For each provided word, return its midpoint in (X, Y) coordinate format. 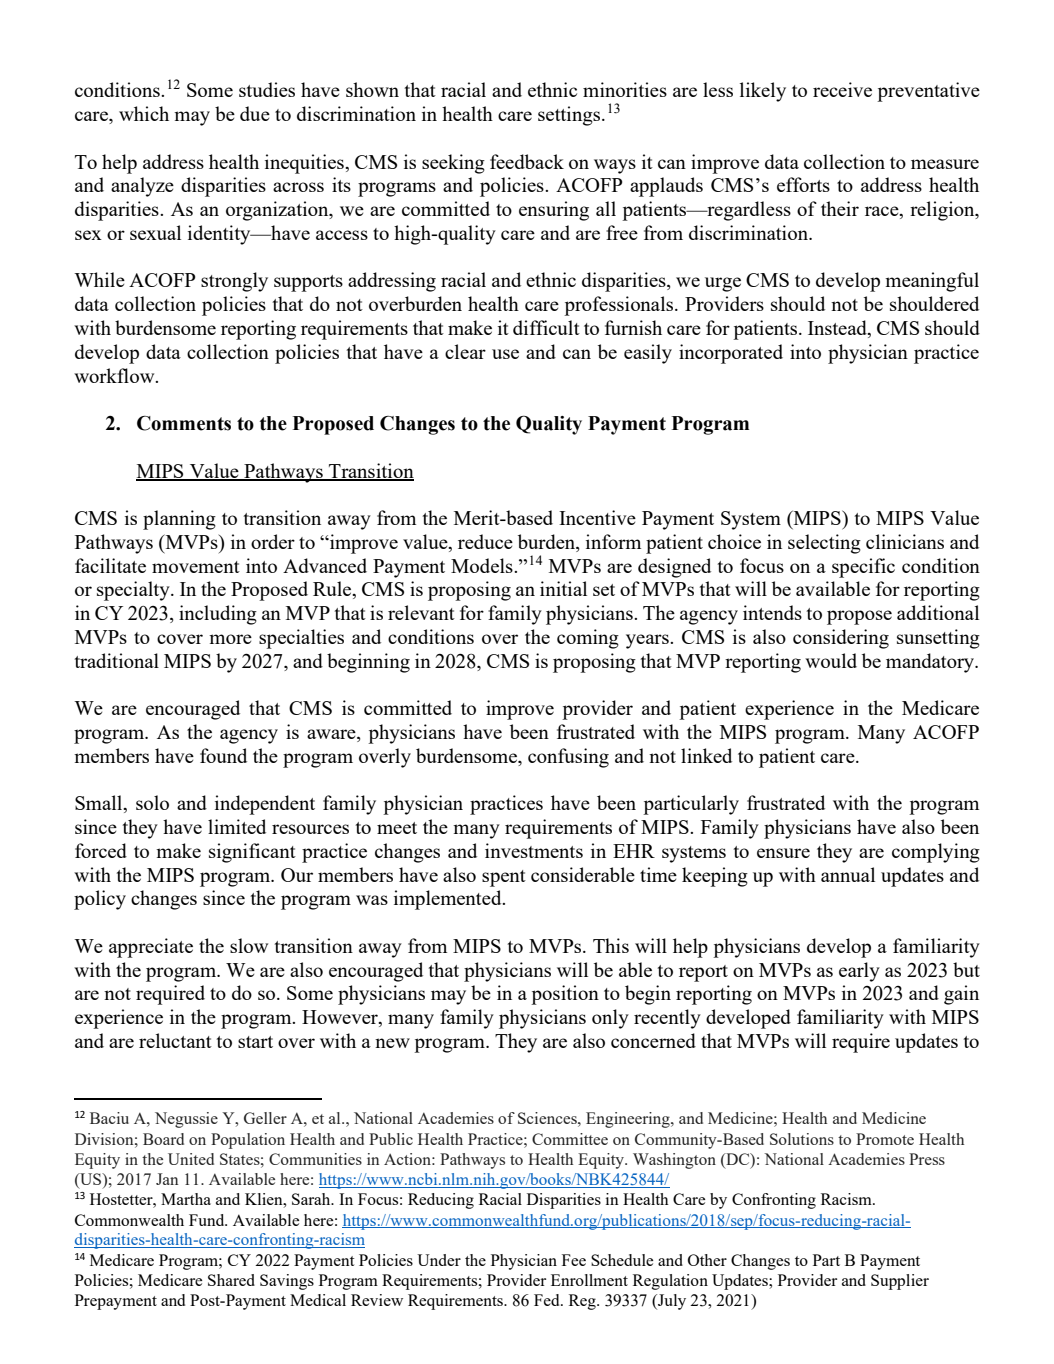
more (230, 639)
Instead (838, 329)
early (859, 972)
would (831, 660)
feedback (527, 161)
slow (249, 945)
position (565, 995)
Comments (184, 423)
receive (842, 89)
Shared (231, 1280)
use (505, 354)
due (255, 113)
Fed (548, 1300)
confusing (568, 758)
